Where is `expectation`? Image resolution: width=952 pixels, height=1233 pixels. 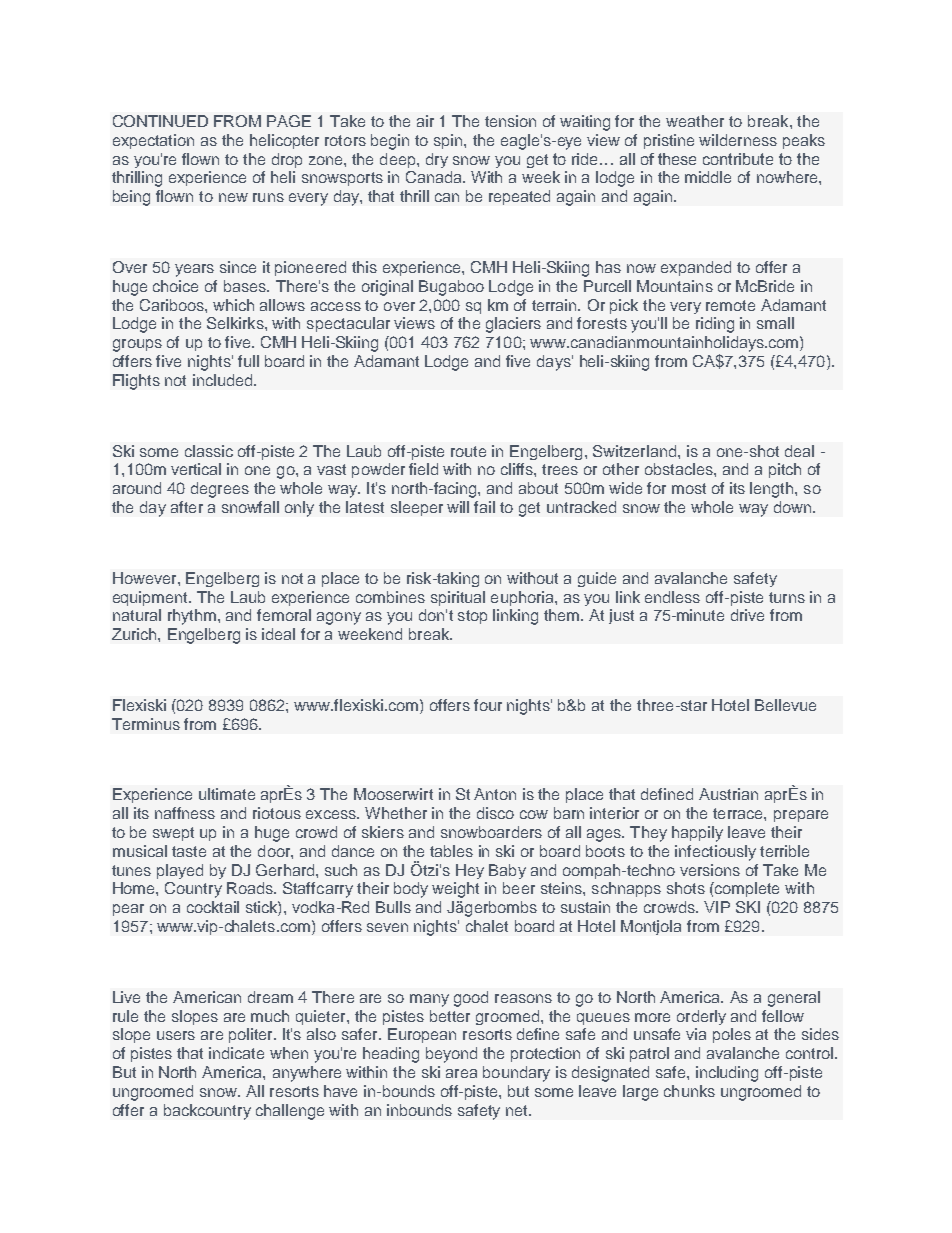
expectation is located at coordinates (153, 141).
